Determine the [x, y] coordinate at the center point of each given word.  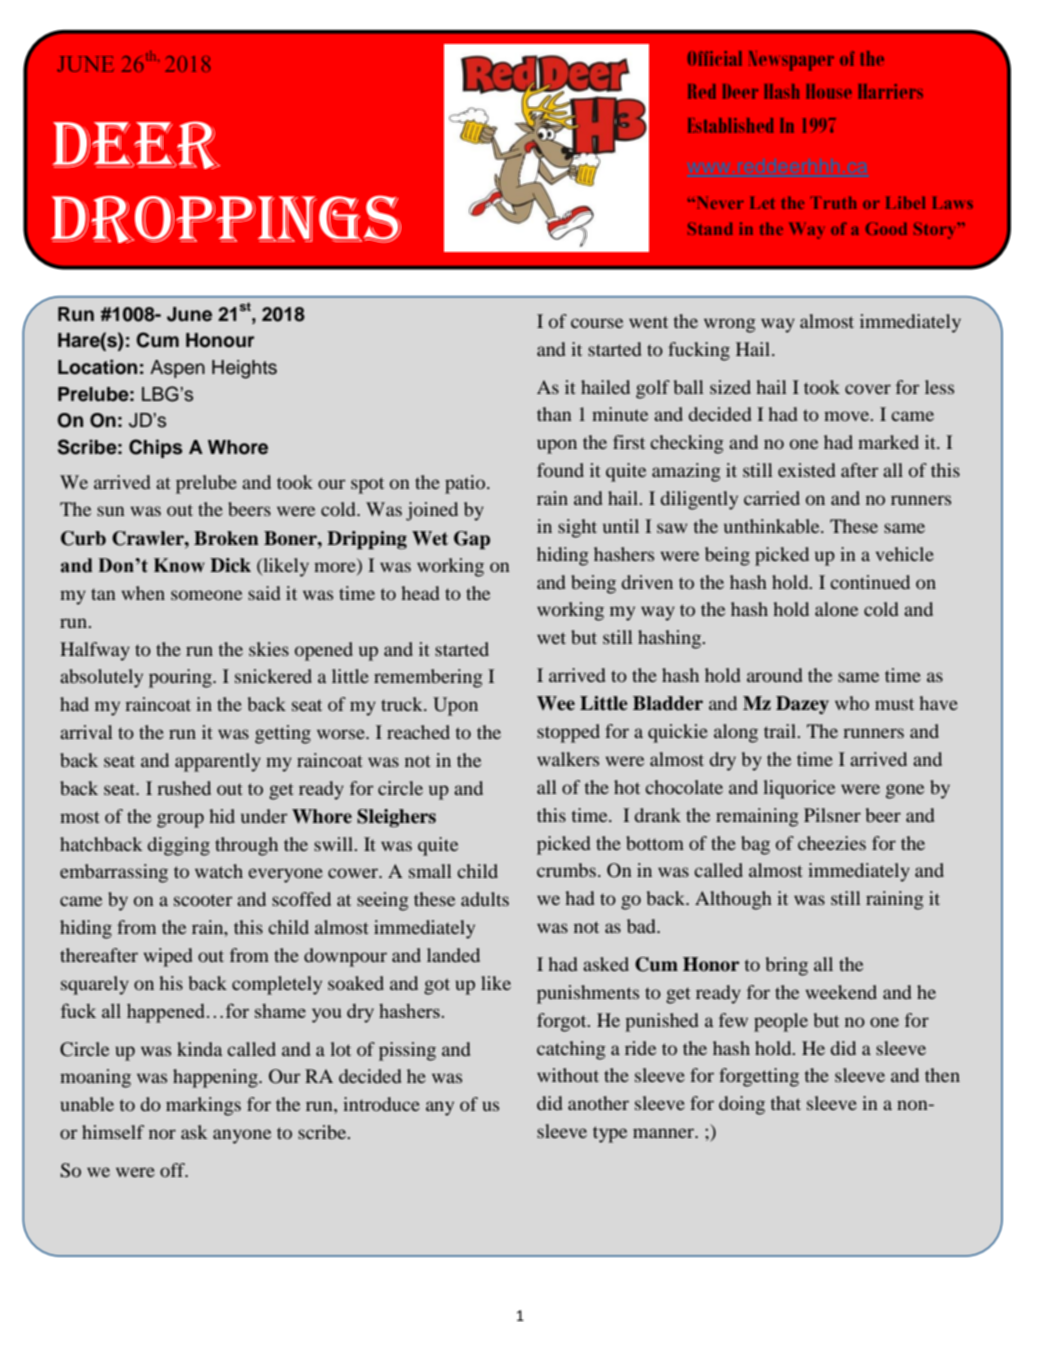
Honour [220, 340]
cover [868, 389]
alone [836, 609]
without [568, 1075]
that [786, 1103]
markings [203, 1106]
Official [714, 58]
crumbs [566, 870]
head [420, 593]
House [829, 91]
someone [206, 595]
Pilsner [832, 815]
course [597, 323]
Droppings [226, 219]
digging [179, 846]
